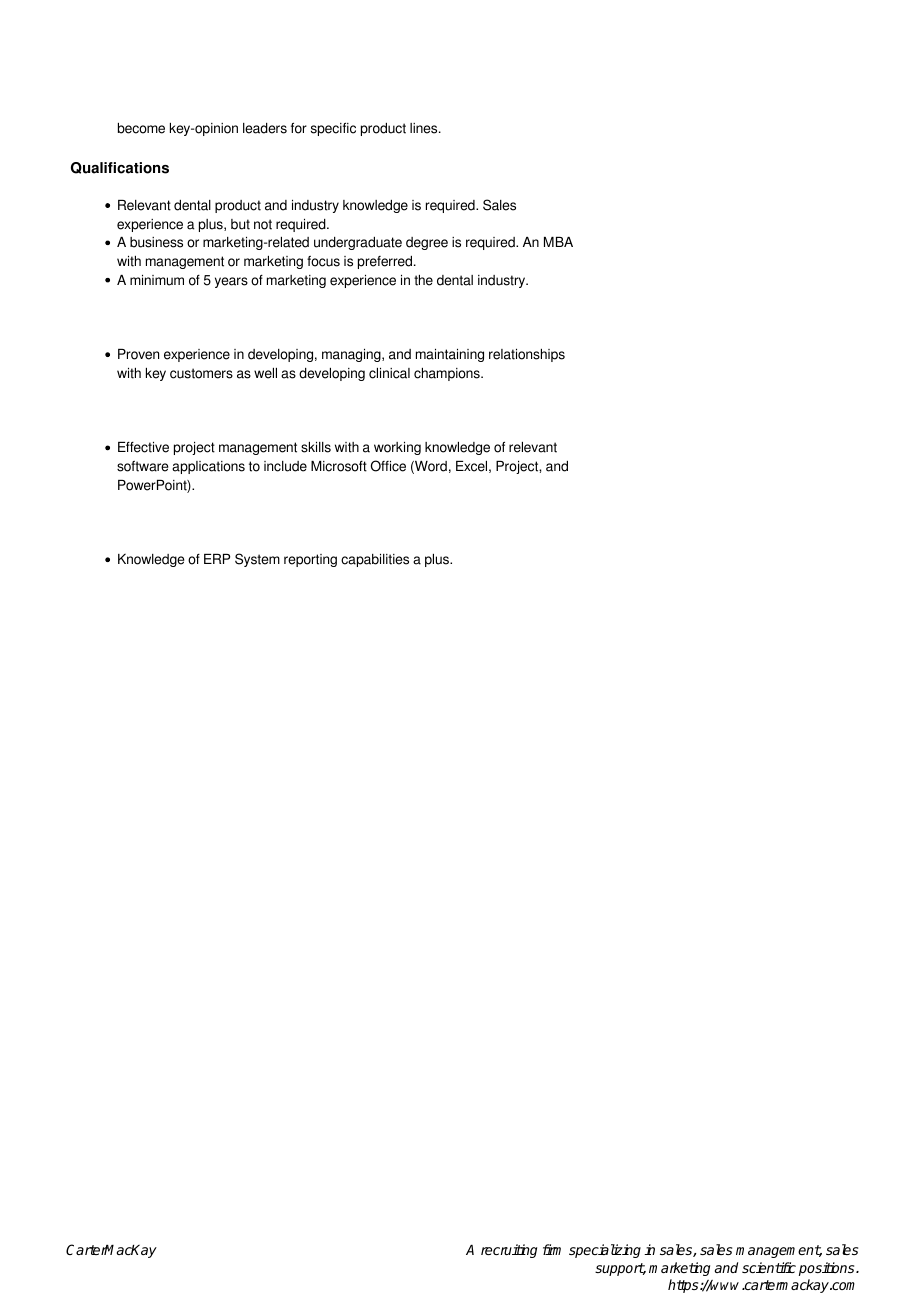 The width and height of the screenshot is (924, 1308). I want to click on Office, so click(388, 466).
